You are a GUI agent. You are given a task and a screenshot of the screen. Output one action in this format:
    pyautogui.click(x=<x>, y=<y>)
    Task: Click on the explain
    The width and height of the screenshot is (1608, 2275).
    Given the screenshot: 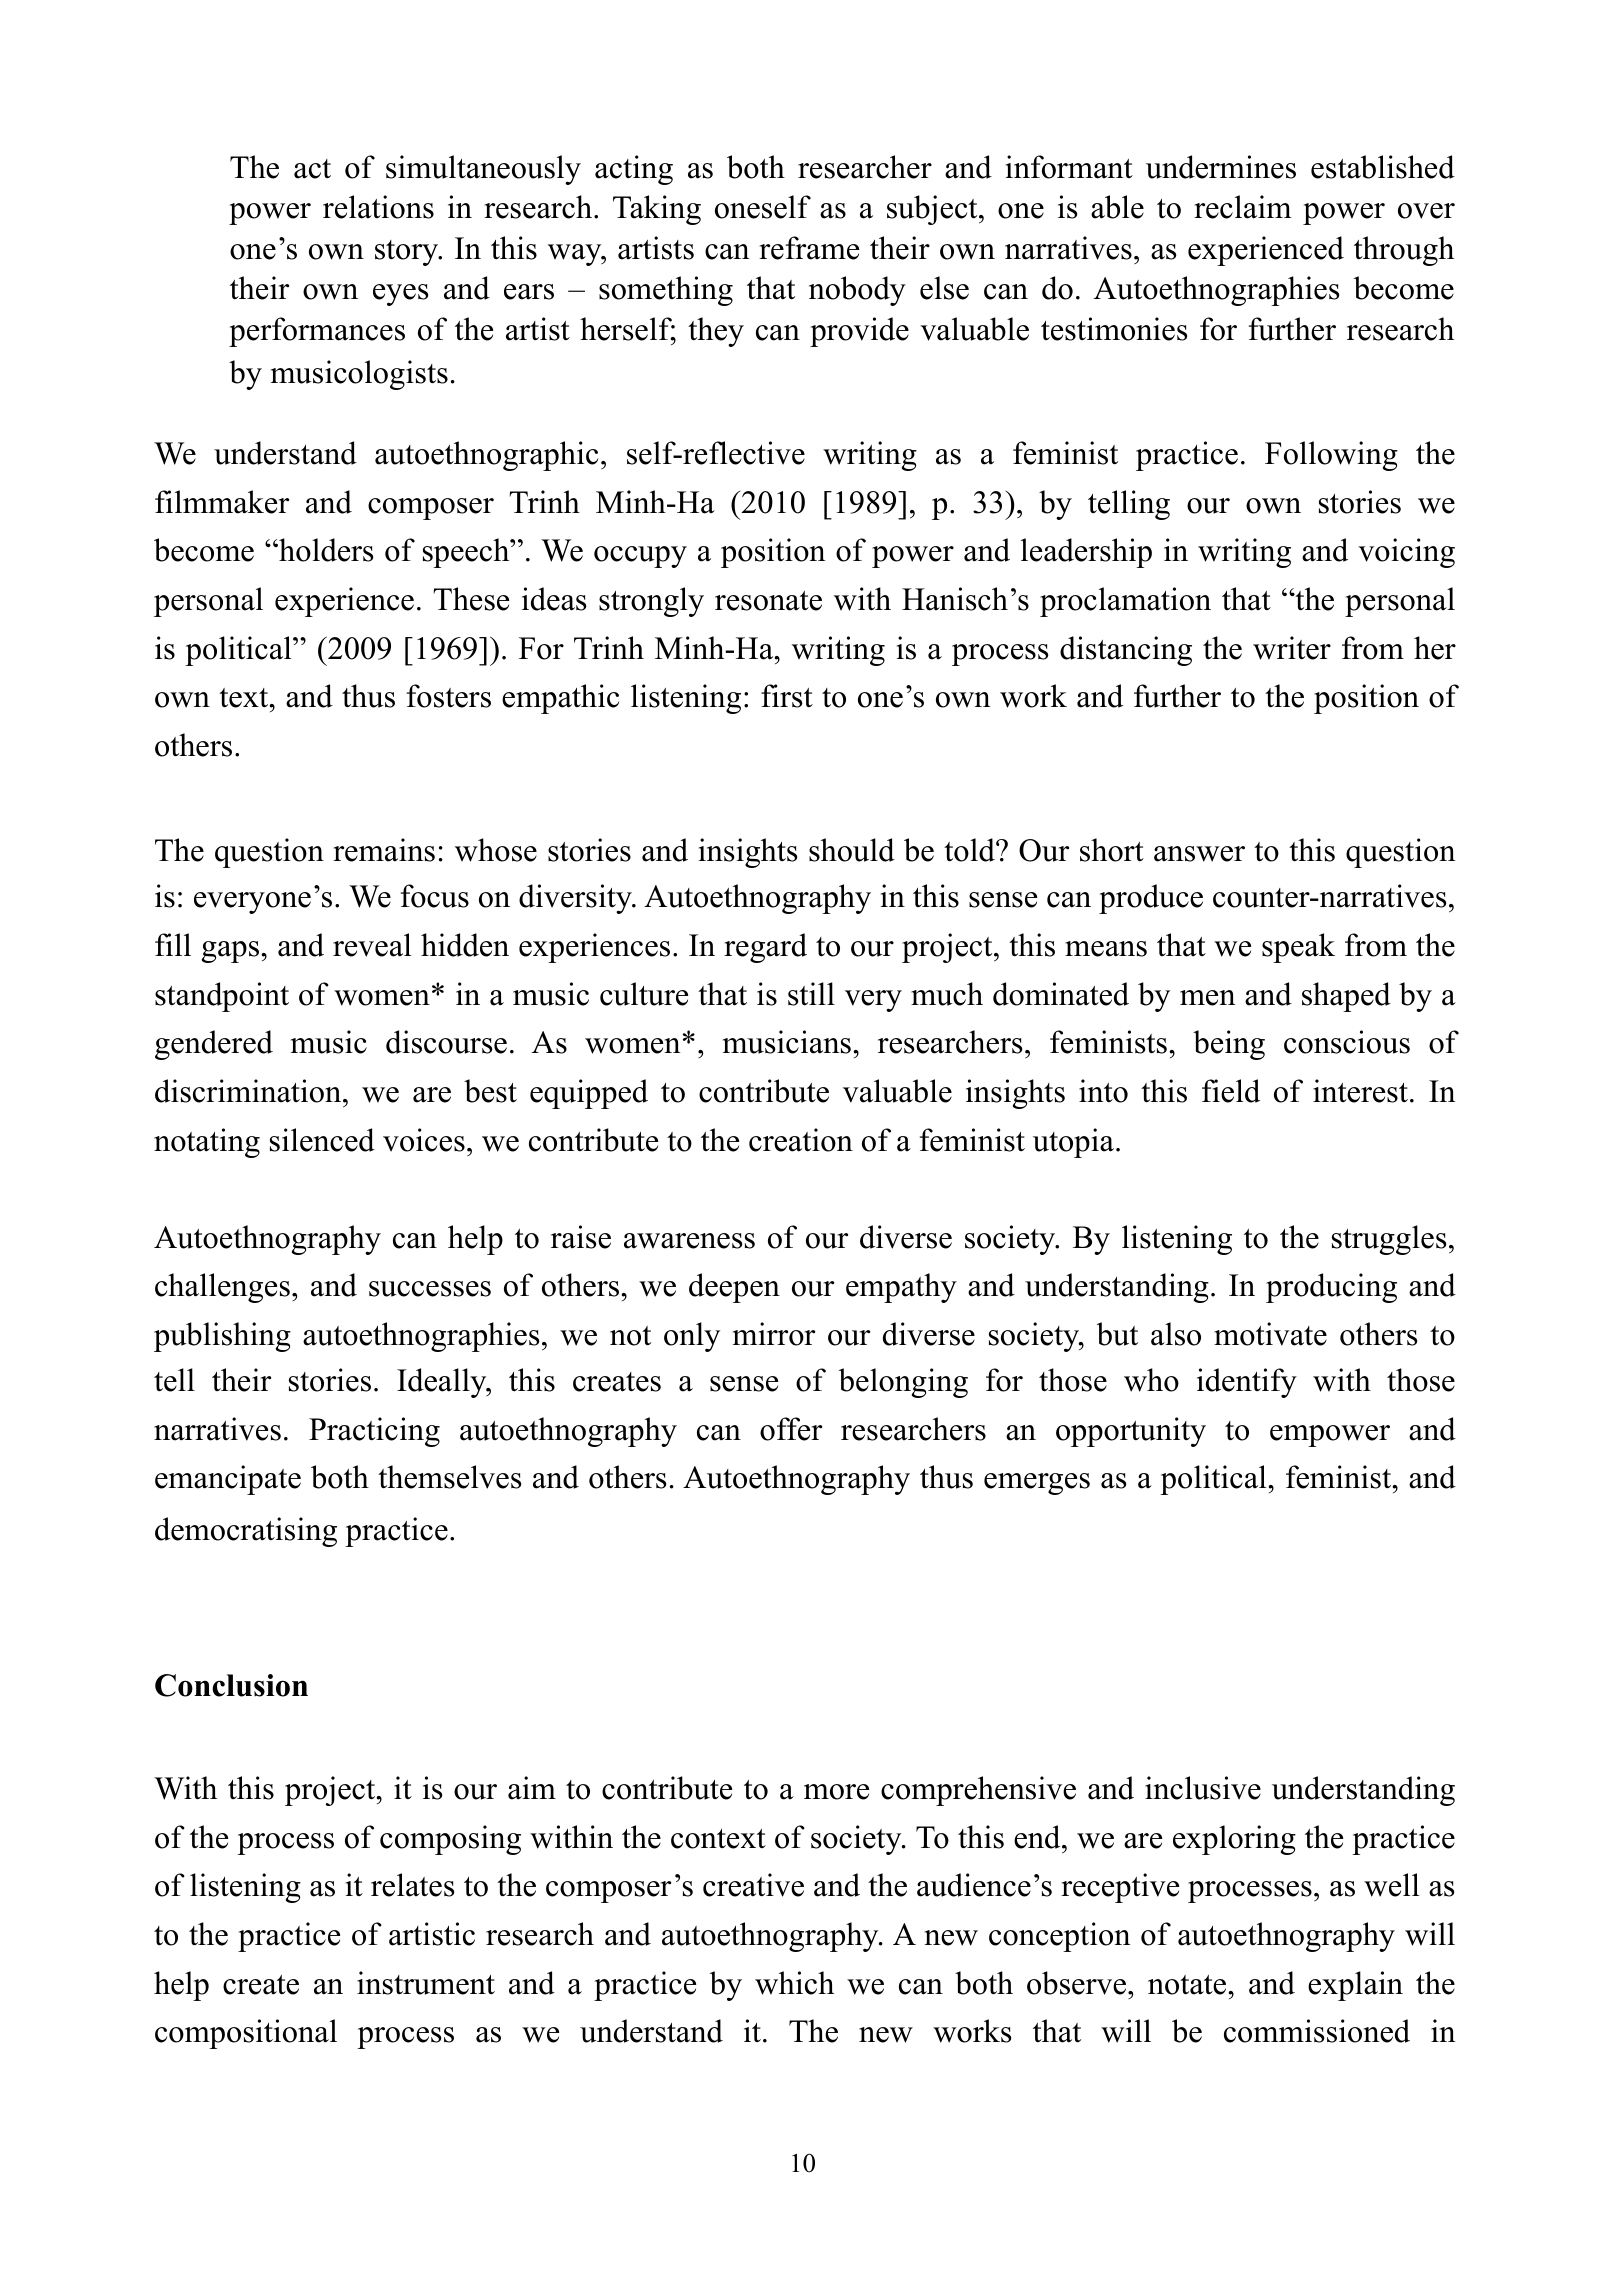 What is the action you would take?
    pyautogui.click(x=1355, y=1986)
